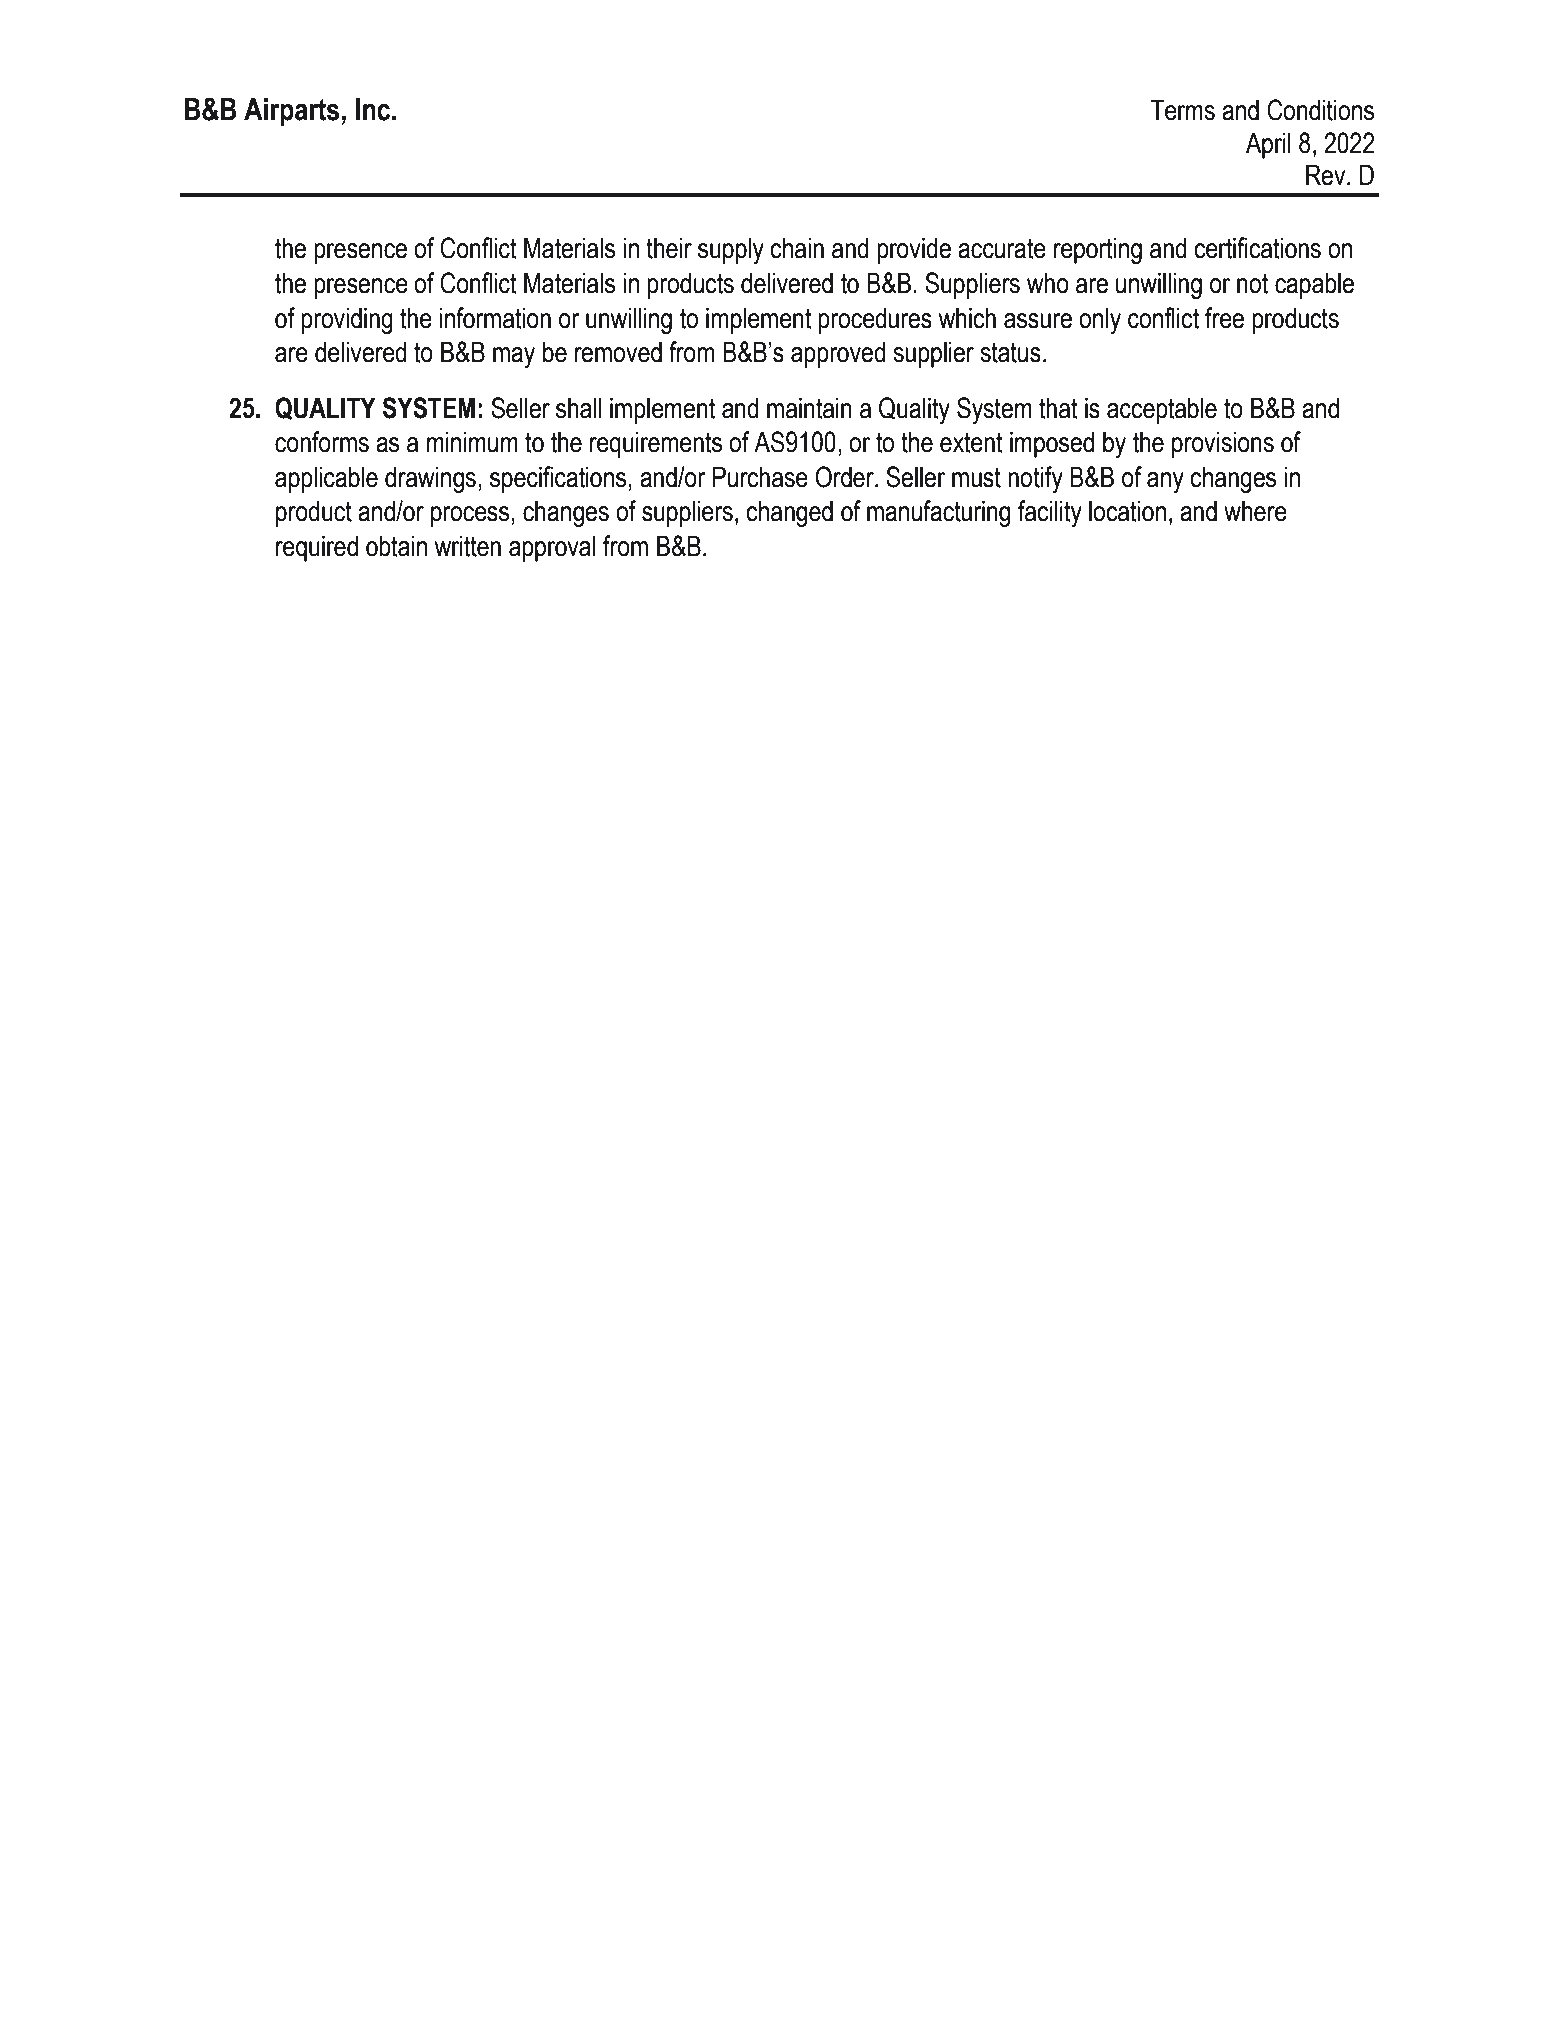 This page has width=1558, height=2017. Describe the element at coordinates (468, 546) in the page. I see `written` at that location.
